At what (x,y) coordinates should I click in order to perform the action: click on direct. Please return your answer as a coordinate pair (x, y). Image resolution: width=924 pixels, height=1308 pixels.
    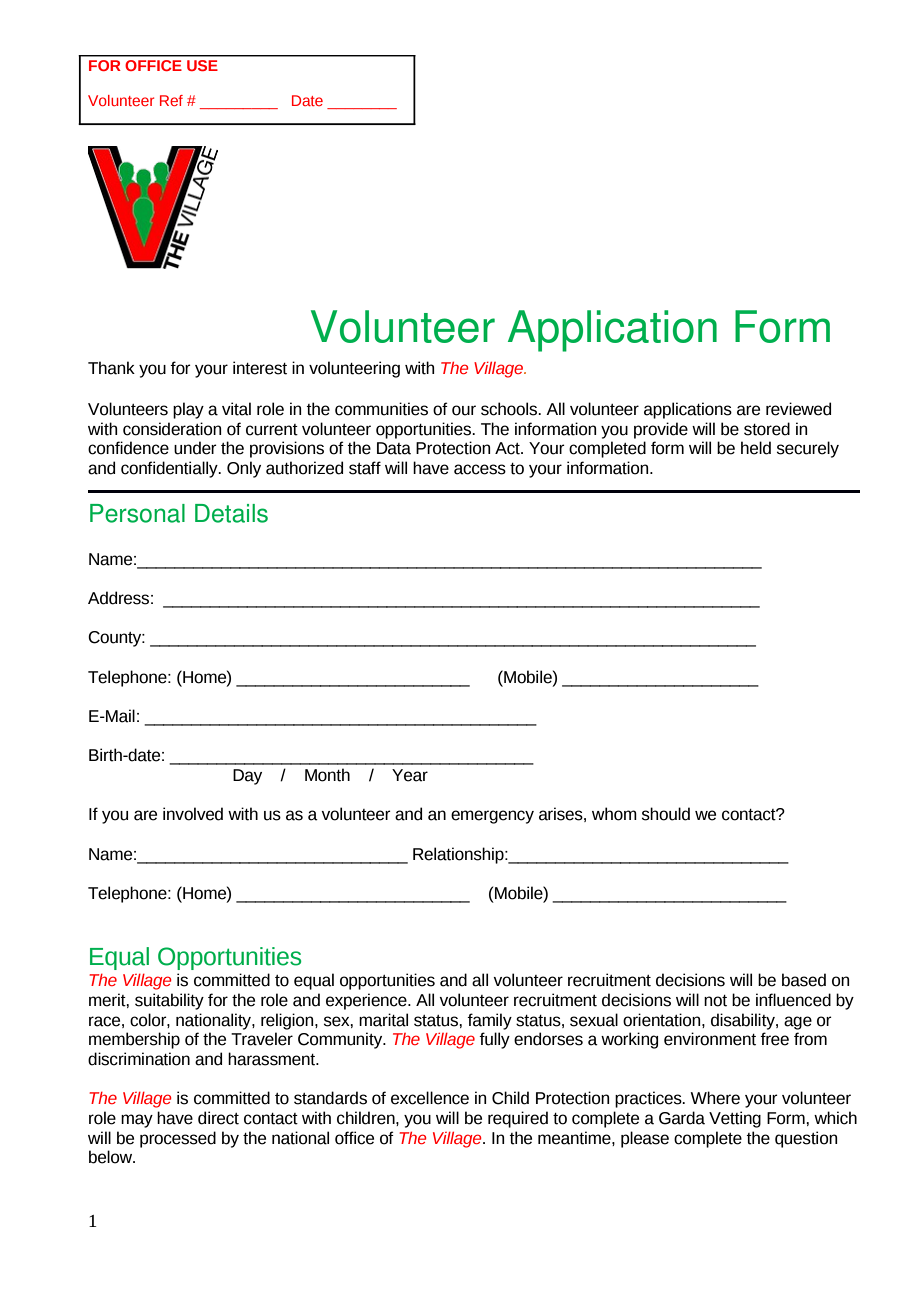
    Looking at the image, I should click on (218, 1118).
